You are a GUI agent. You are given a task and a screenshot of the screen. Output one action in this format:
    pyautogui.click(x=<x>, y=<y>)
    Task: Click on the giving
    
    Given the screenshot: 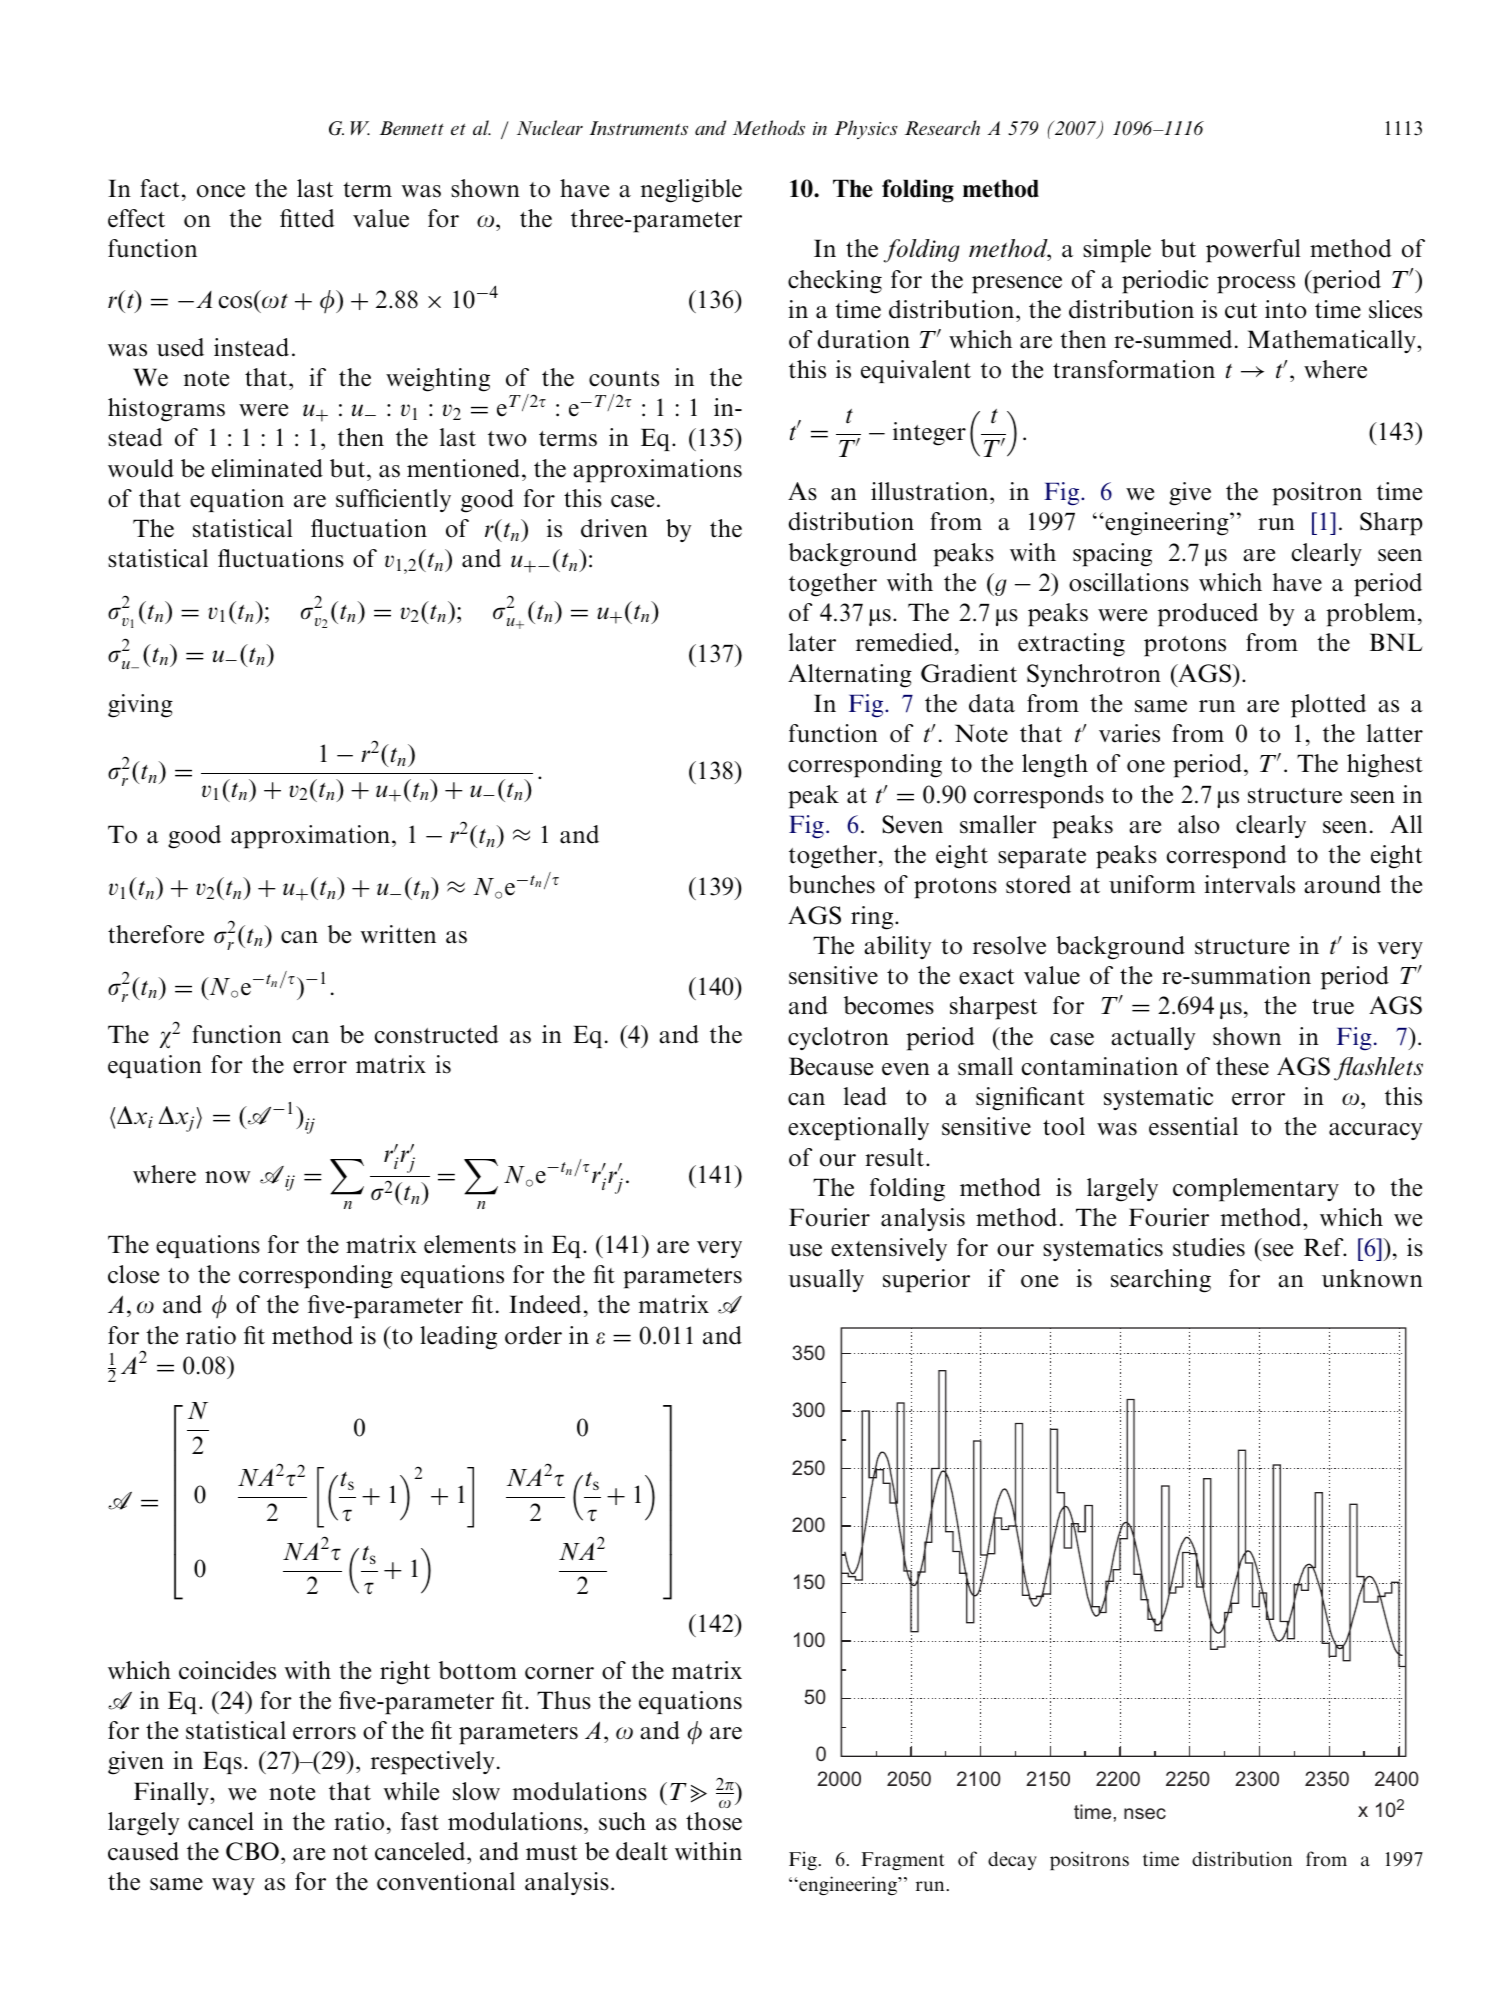 What is the action you would take?
    pyautogui.click(x=140, y=706)
